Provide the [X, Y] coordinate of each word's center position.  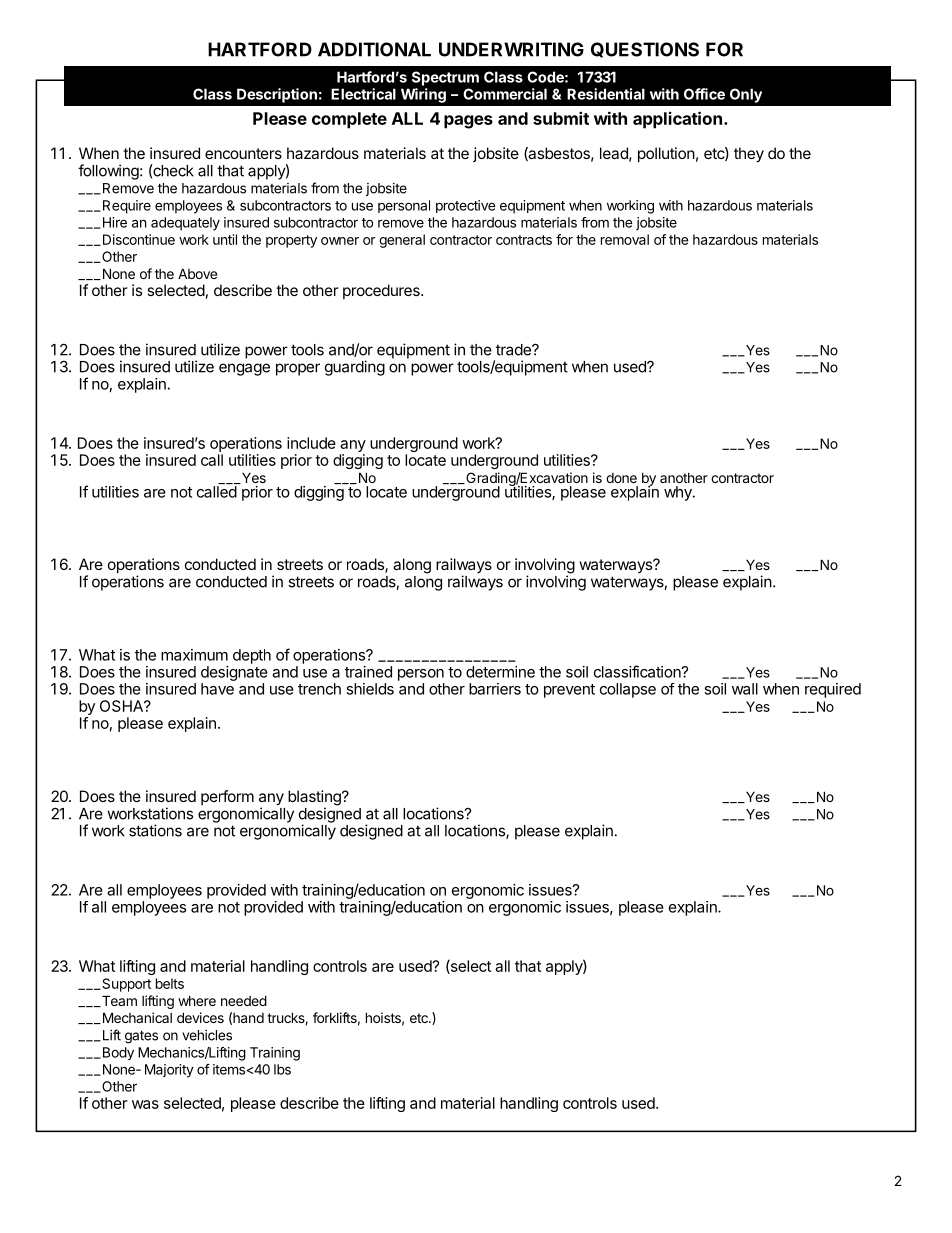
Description [277, 95]
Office [704, 94]
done [621, 478]
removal [625, 239]
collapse [628, 690]
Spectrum [445, 78]
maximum [194, 655]
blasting [315, 799]
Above [197, 273]
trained [368, 672]
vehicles [207, 1035]
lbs [282, 1069]
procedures [382, 291]
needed [244, 1000]
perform [227, 797]
